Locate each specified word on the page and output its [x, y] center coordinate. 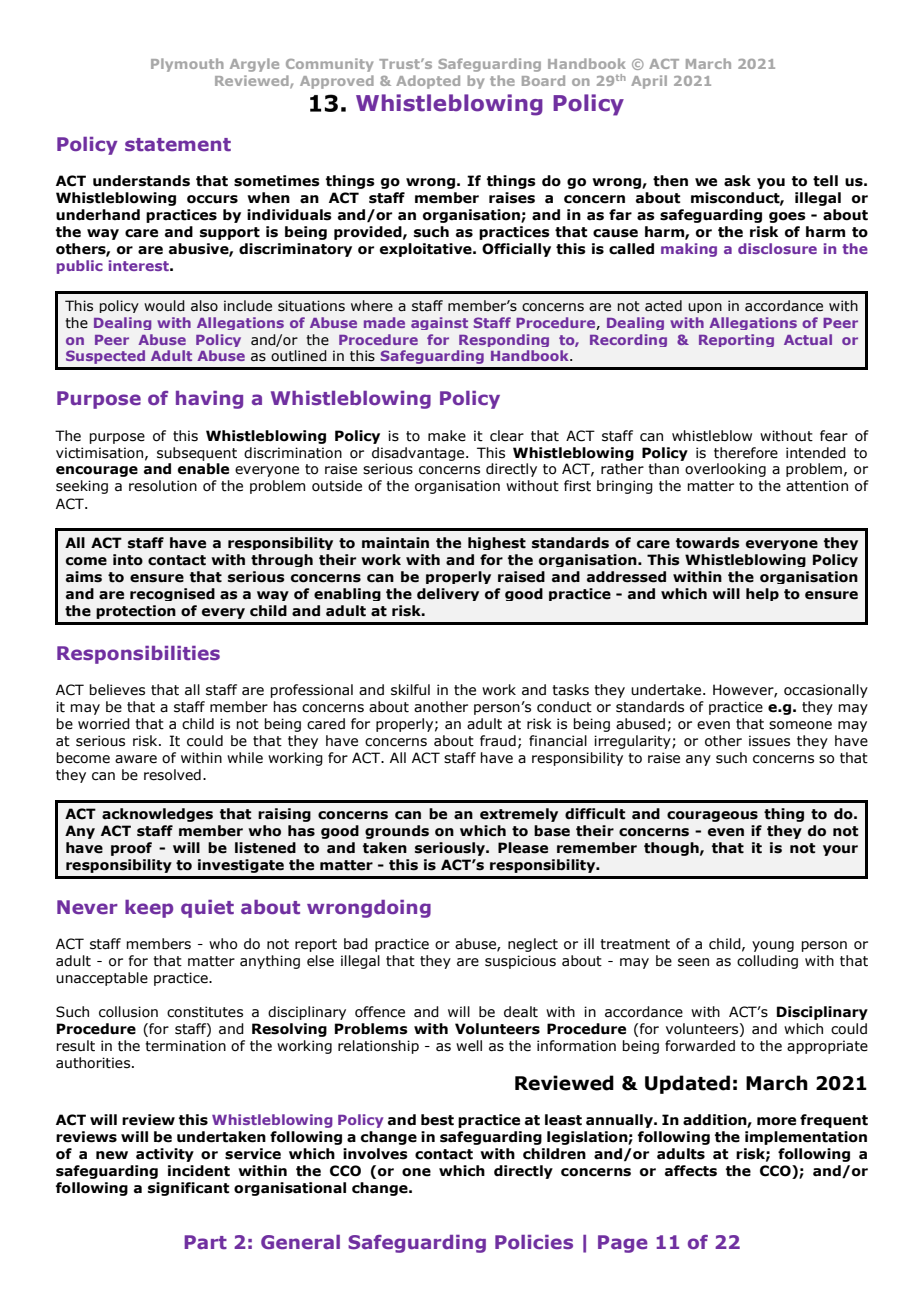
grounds [397, 832]
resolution [163, 486]
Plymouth [187, 65]
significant [188, 1189]
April [649, 82]
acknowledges [157, 815]
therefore [746, 453]
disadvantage [419, 454]
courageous [712, 816]
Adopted [428, 82]
